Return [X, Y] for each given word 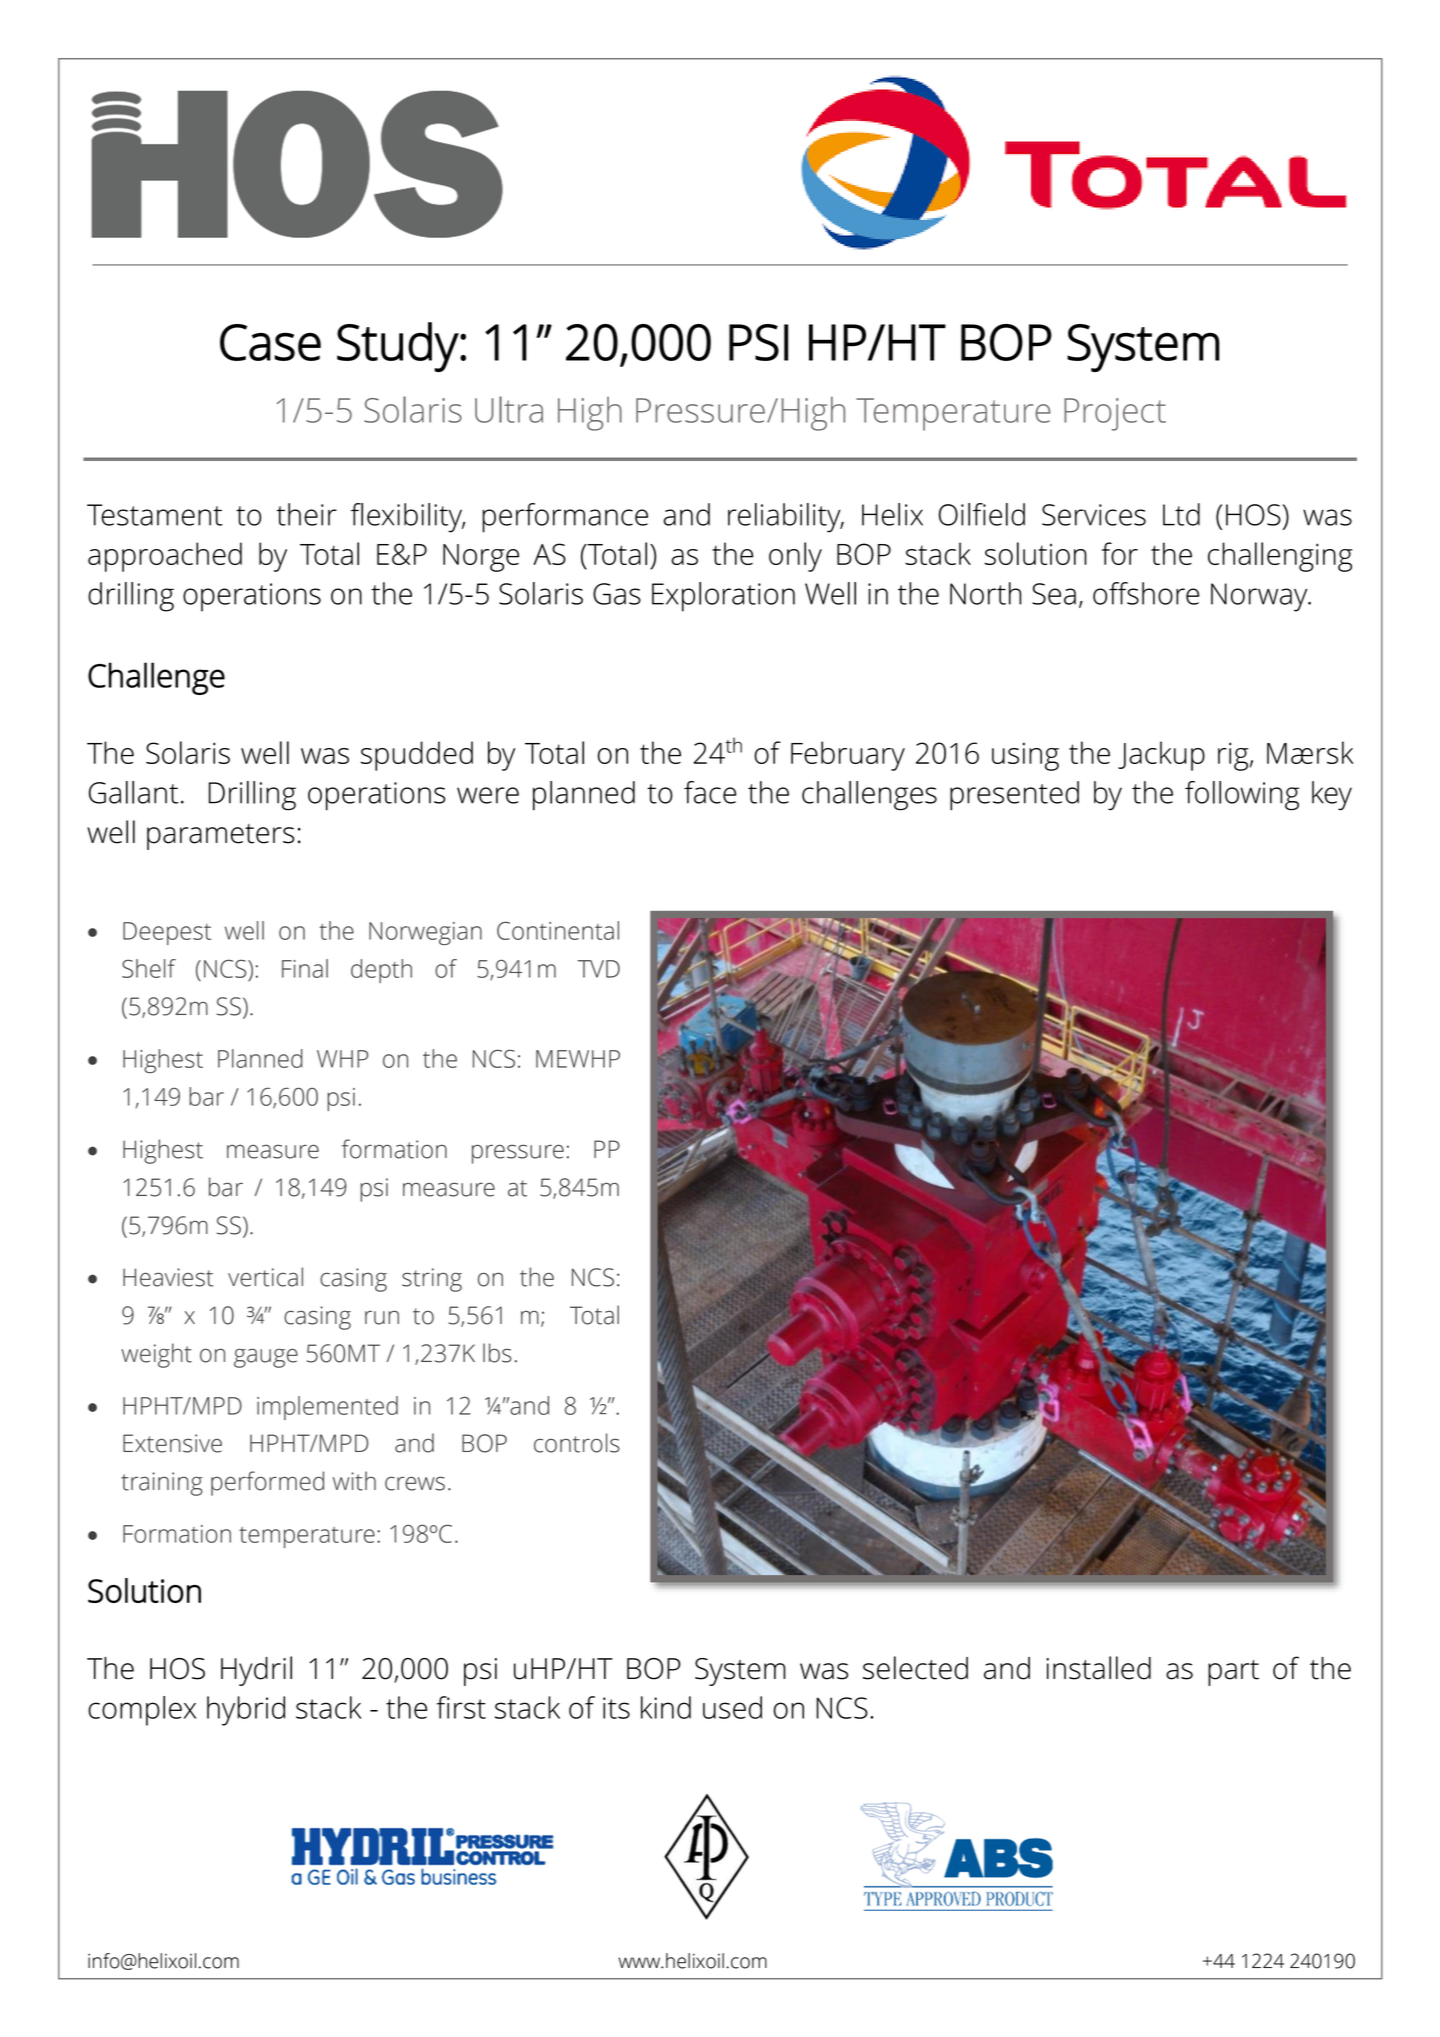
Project [1115, 414]
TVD [599, 969]
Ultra [509, 409]
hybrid [246, 1711]
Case [270, 342]
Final [305, 968]
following [1242, 796]
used [732, 1707]
